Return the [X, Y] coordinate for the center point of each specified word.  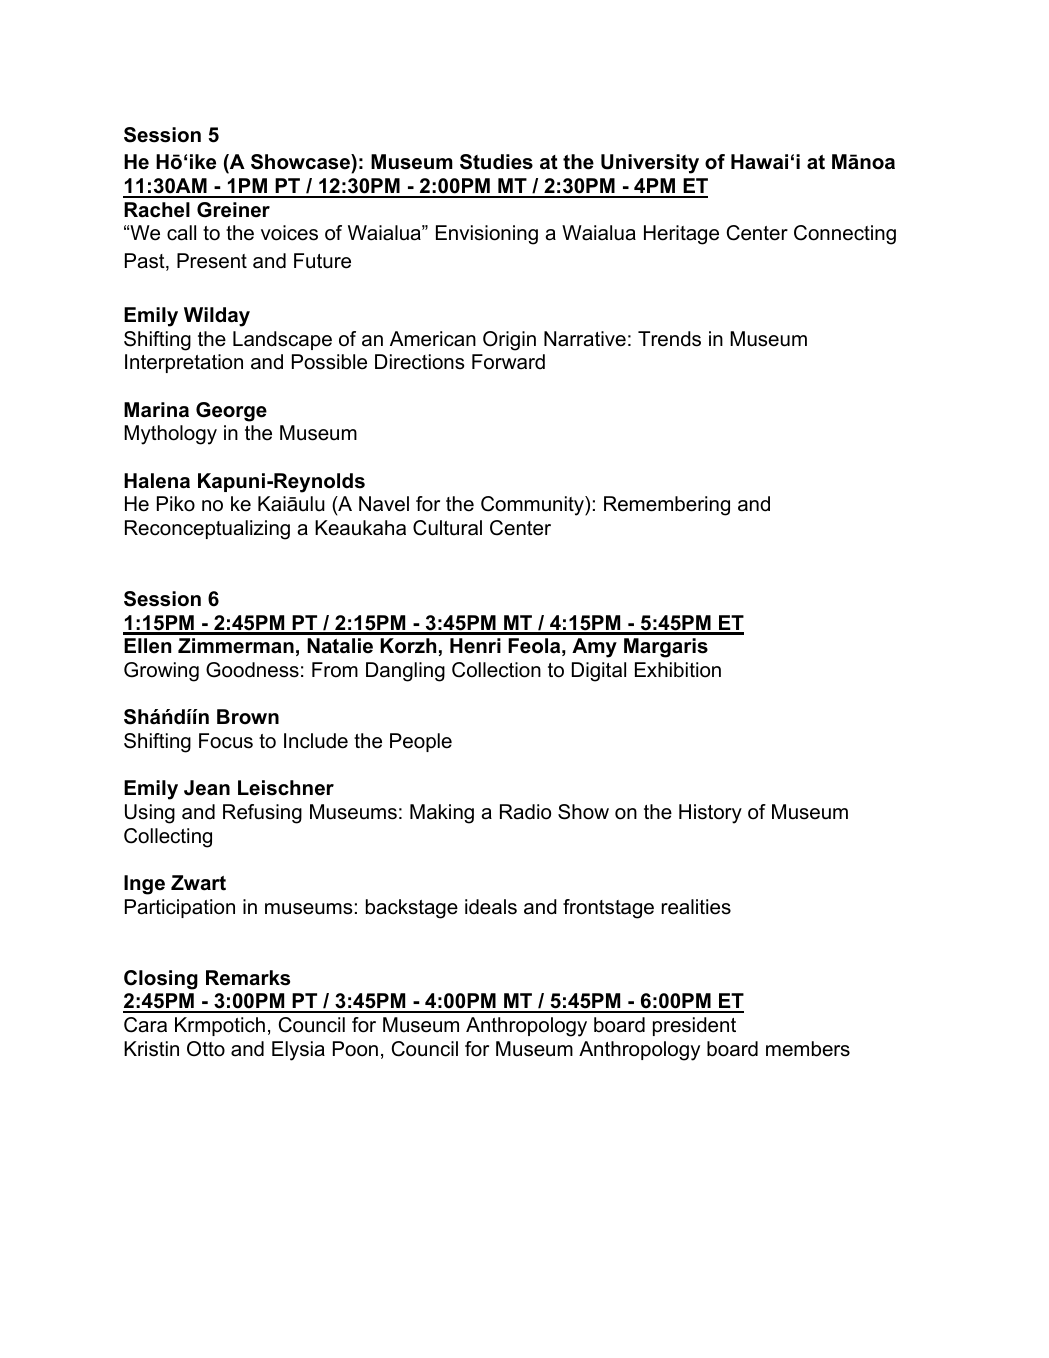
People [421, 742]
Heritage [681, 235]
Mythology [170, 435]
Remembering [667, 506]
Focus [226, 741]
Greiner [233, 210]
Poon [355, 1049]
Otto [206, 1049]
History [710, 814]
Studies [496, 162]
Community [533, 506]
